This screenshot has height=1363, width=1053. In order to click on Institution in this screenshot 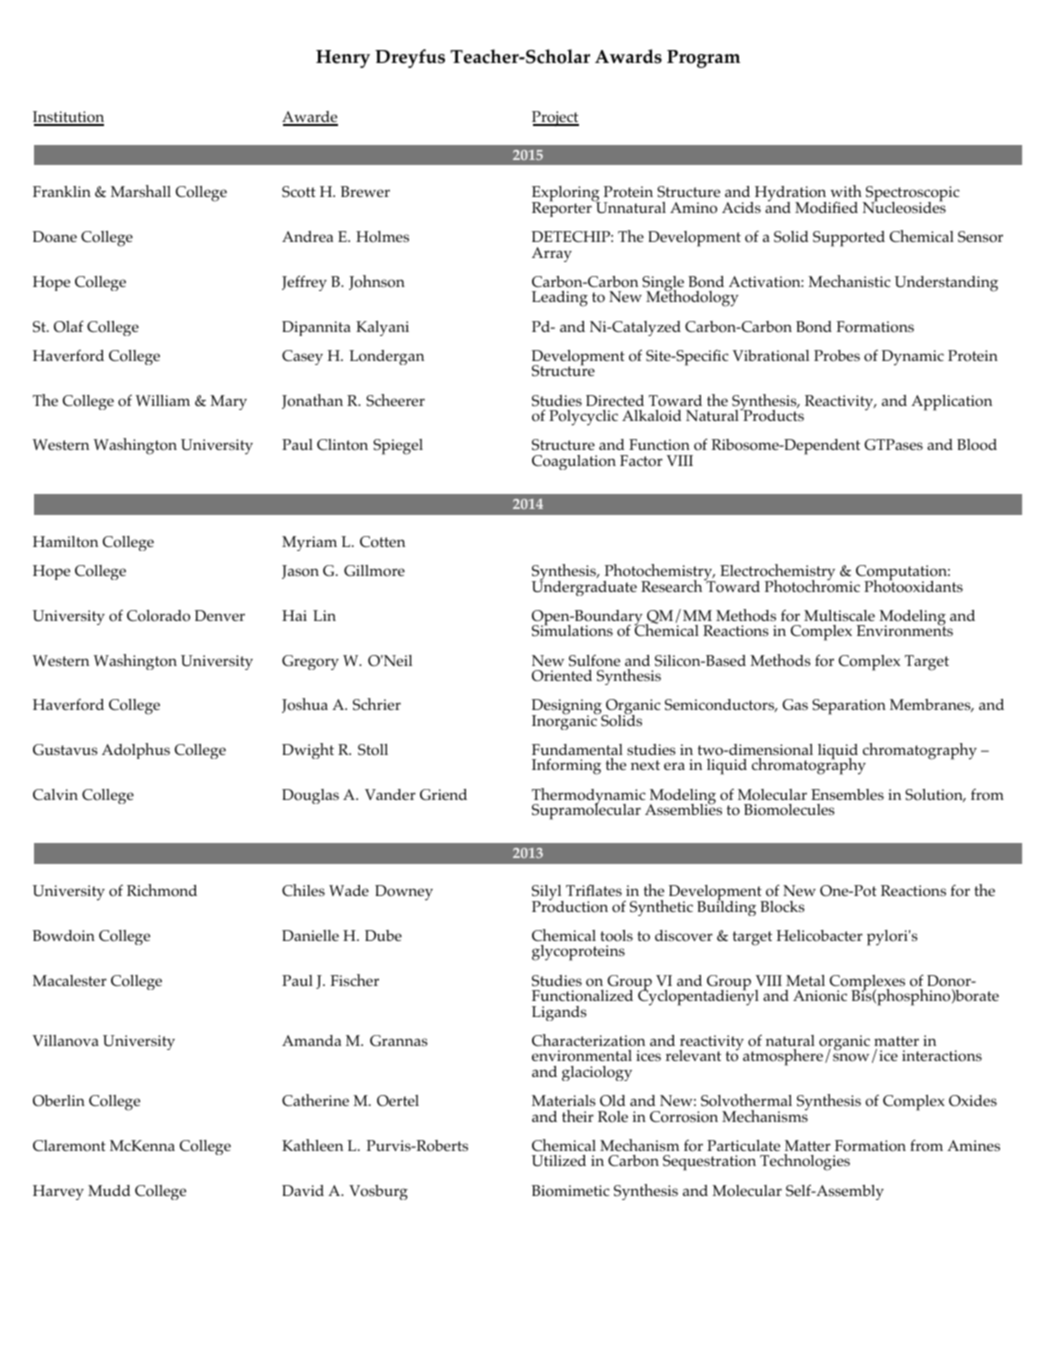, I will do `click(68, 118)`.
